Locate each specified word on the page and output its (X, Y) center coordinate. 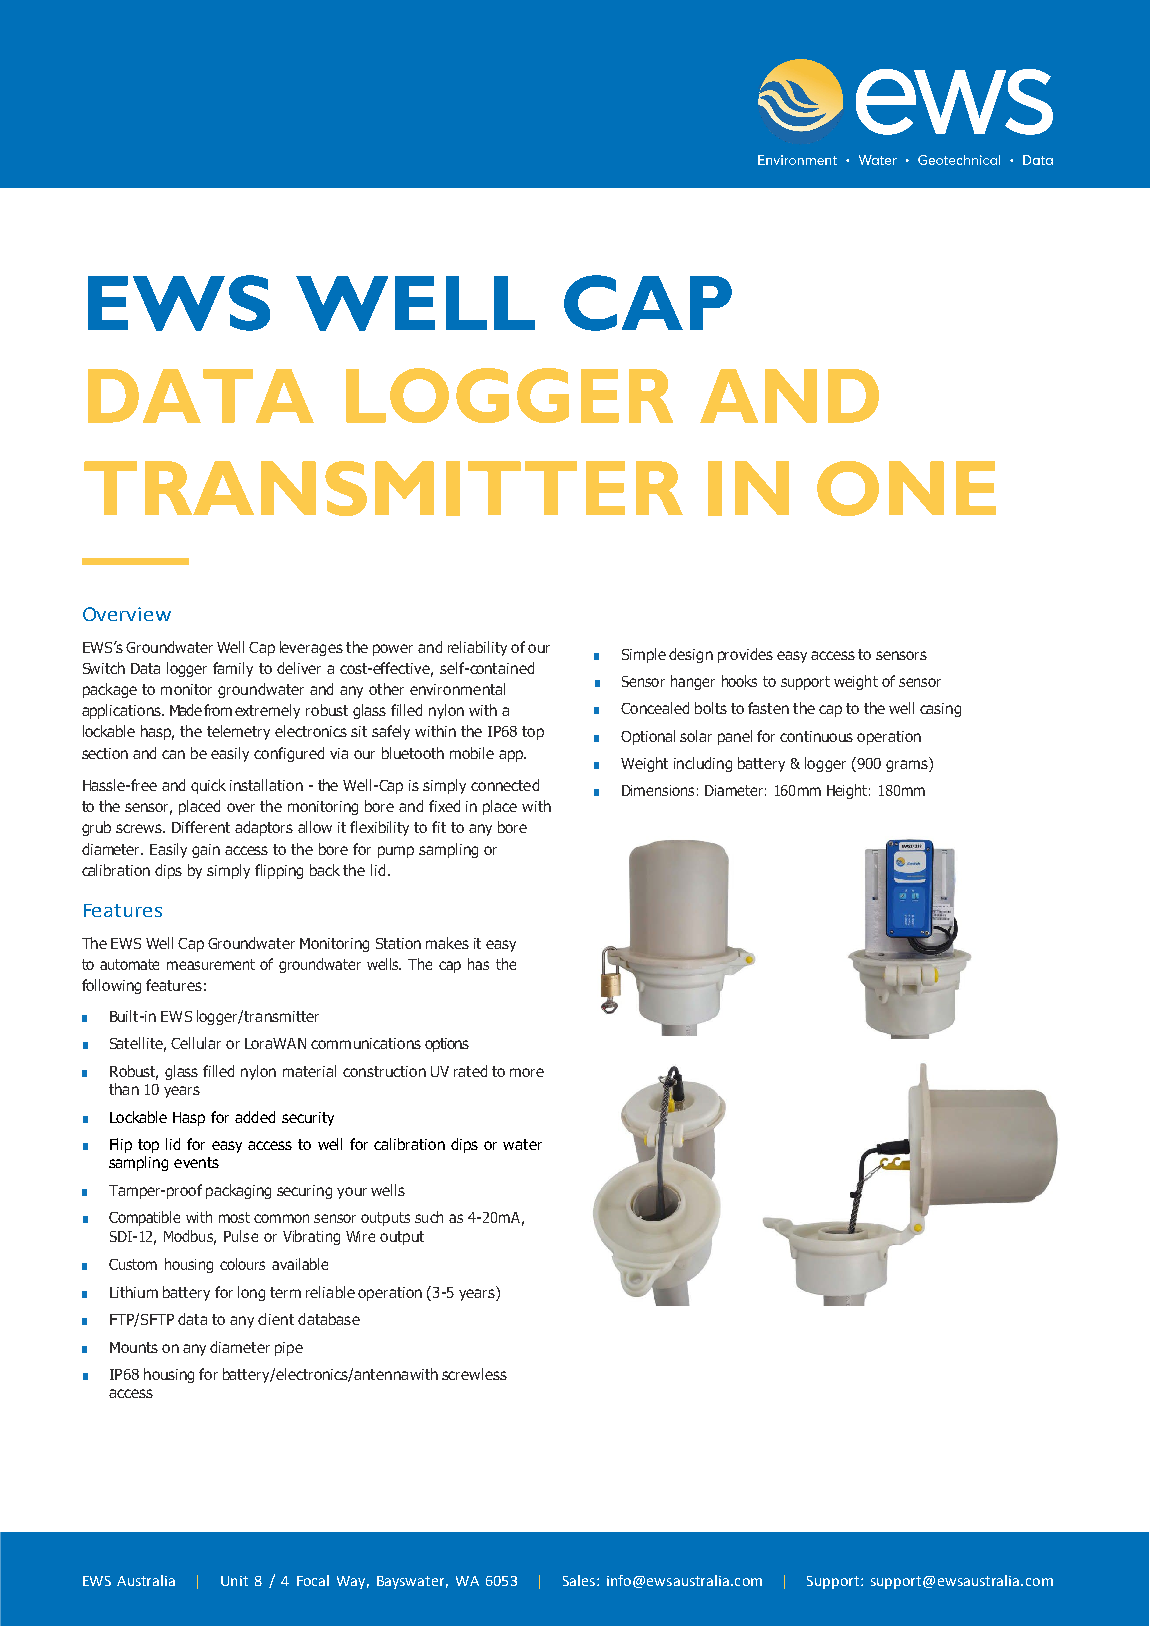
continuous (816, 736)
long (251, 1293)
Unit (234, 1581)
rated (470, 1071)
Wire (360, 1236)
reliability (477, 648)
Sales (579, 1580)
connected (505, 785)
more (527, 1072)
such (429, 1217)
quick (208, 786)
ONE (906, 488)
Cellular (196, 1043)
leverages (311, 648)
